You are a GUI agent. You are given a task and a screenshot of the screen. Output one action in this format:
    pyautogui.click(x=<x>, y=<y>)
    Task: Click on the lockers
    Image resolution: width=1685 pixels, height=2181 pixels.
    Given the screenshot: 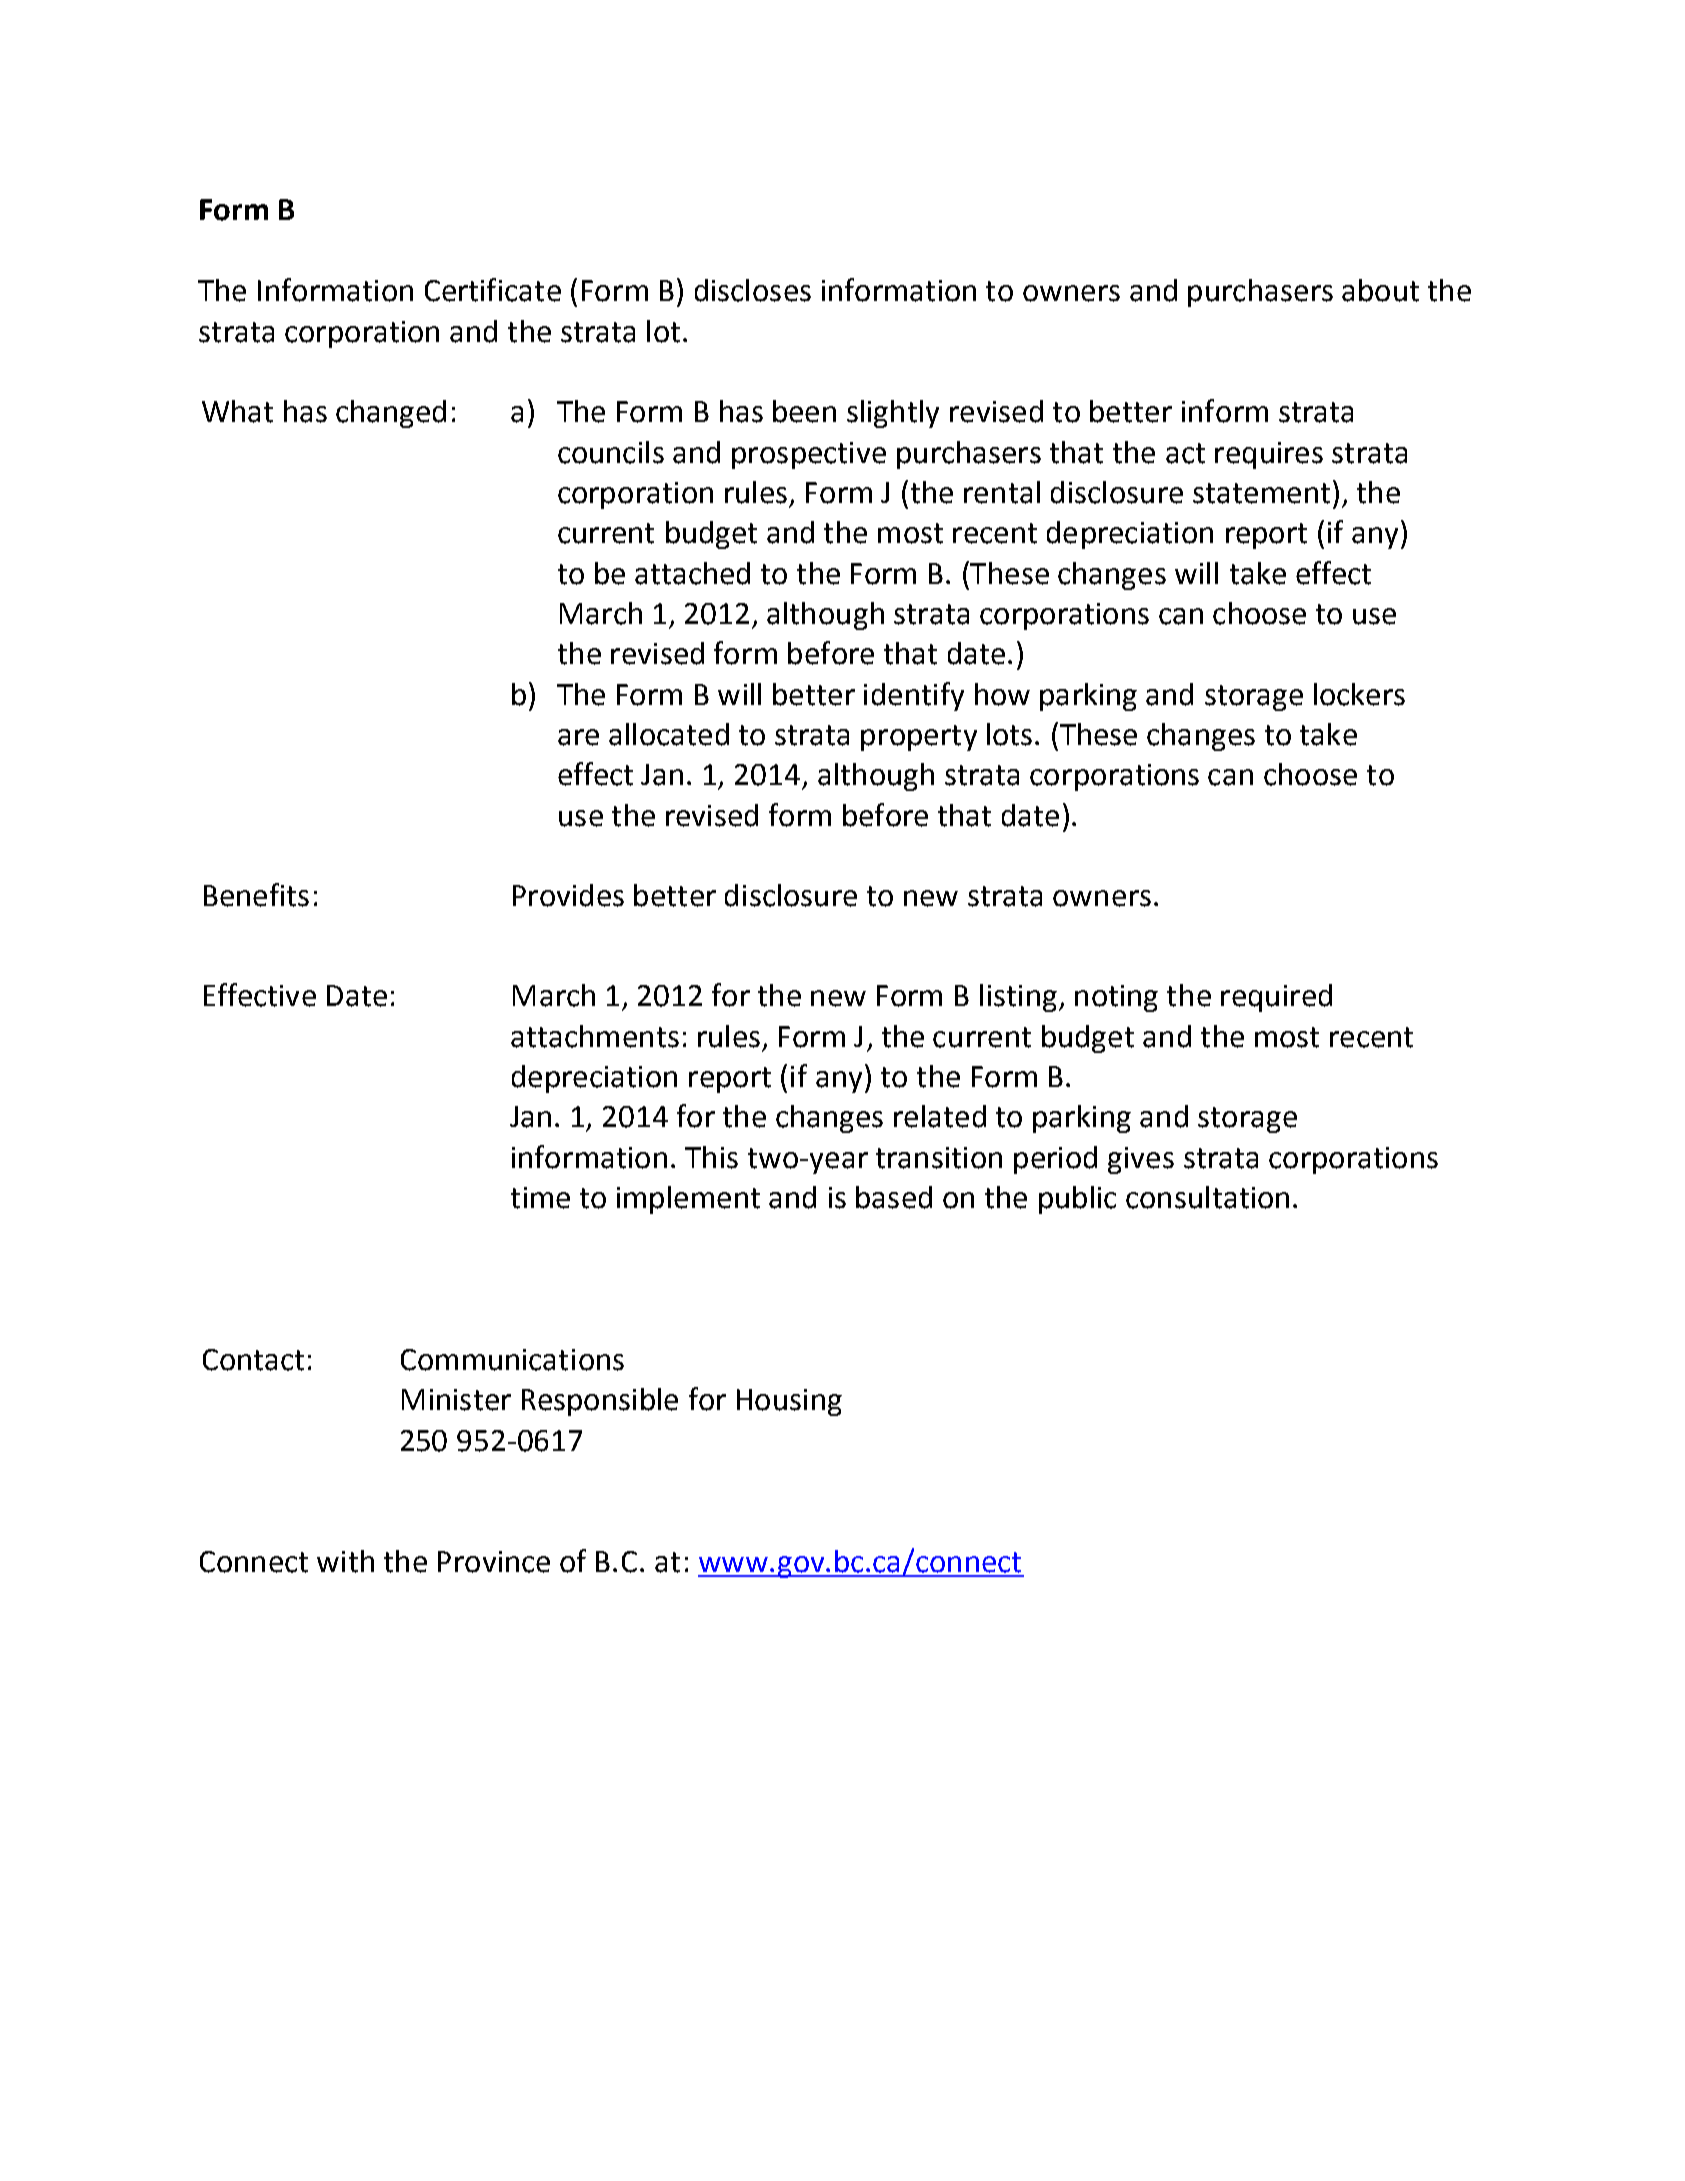 What is the action you would take?
    pyautogui.click(x=1359, y=694)
